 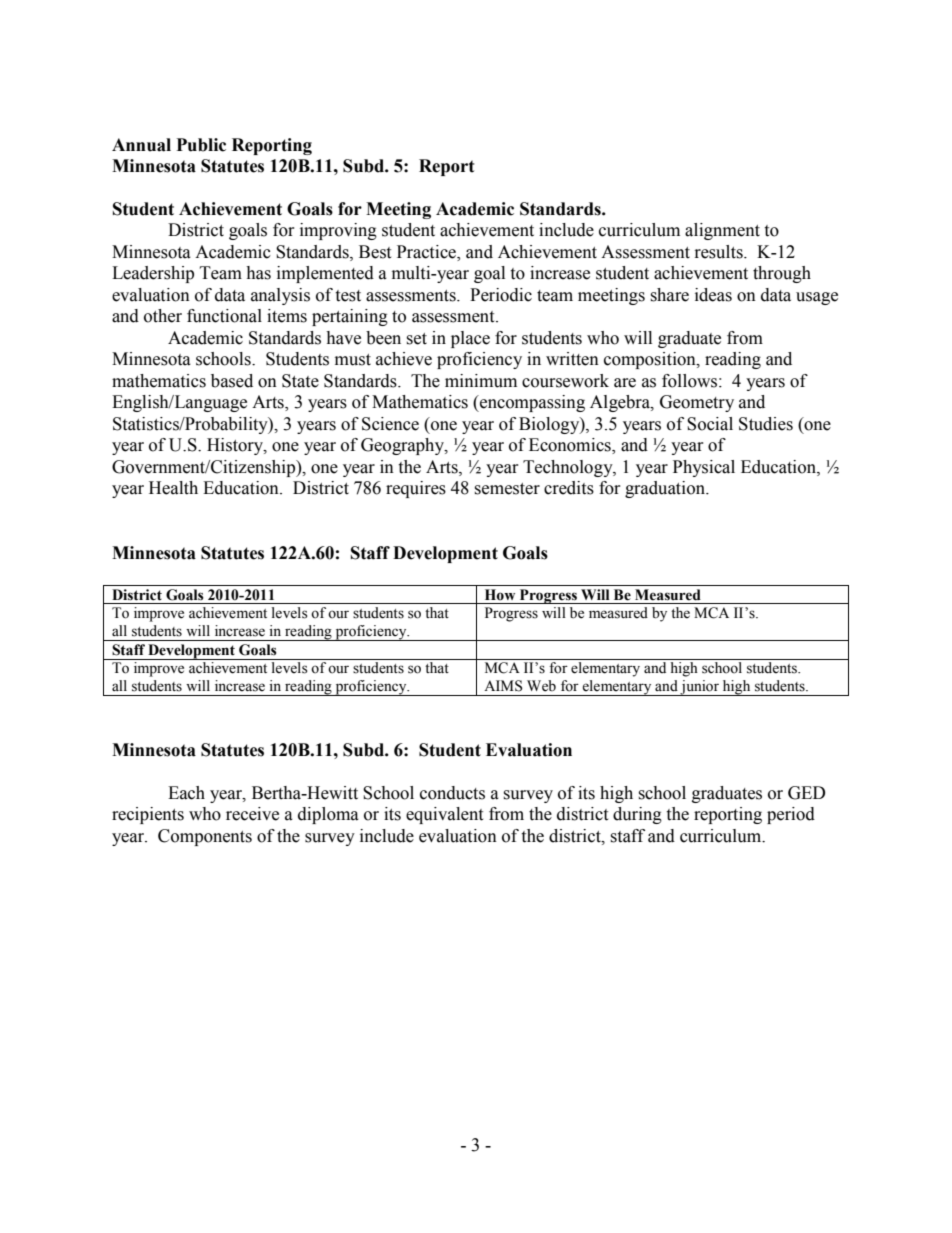 What do you see at coordinates (704, 468) in the screenshot?
I see `Physical` at bounding box center [704, 468].
